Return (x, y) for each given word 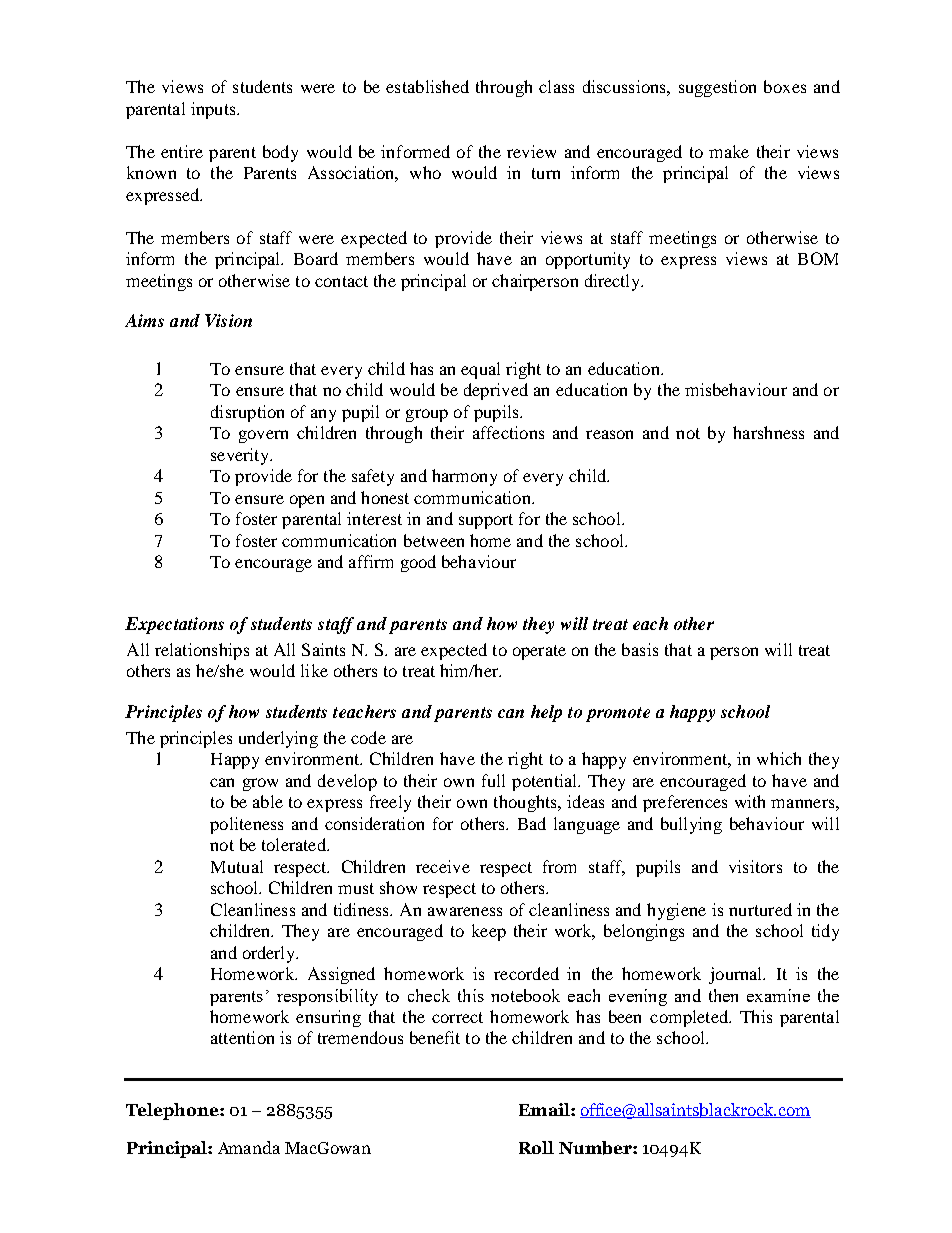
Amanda (249, 1147)
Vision (228, 320)
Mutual (237, 866)
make (729, 151)
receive (443, 866)
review (531, 151)
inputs (214, 110)
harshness (768, 432)
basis (640, 649)
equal (480, 370)
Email (545, 1109)
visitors (755, 866)
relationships (202, 651)
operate (539, 652)
